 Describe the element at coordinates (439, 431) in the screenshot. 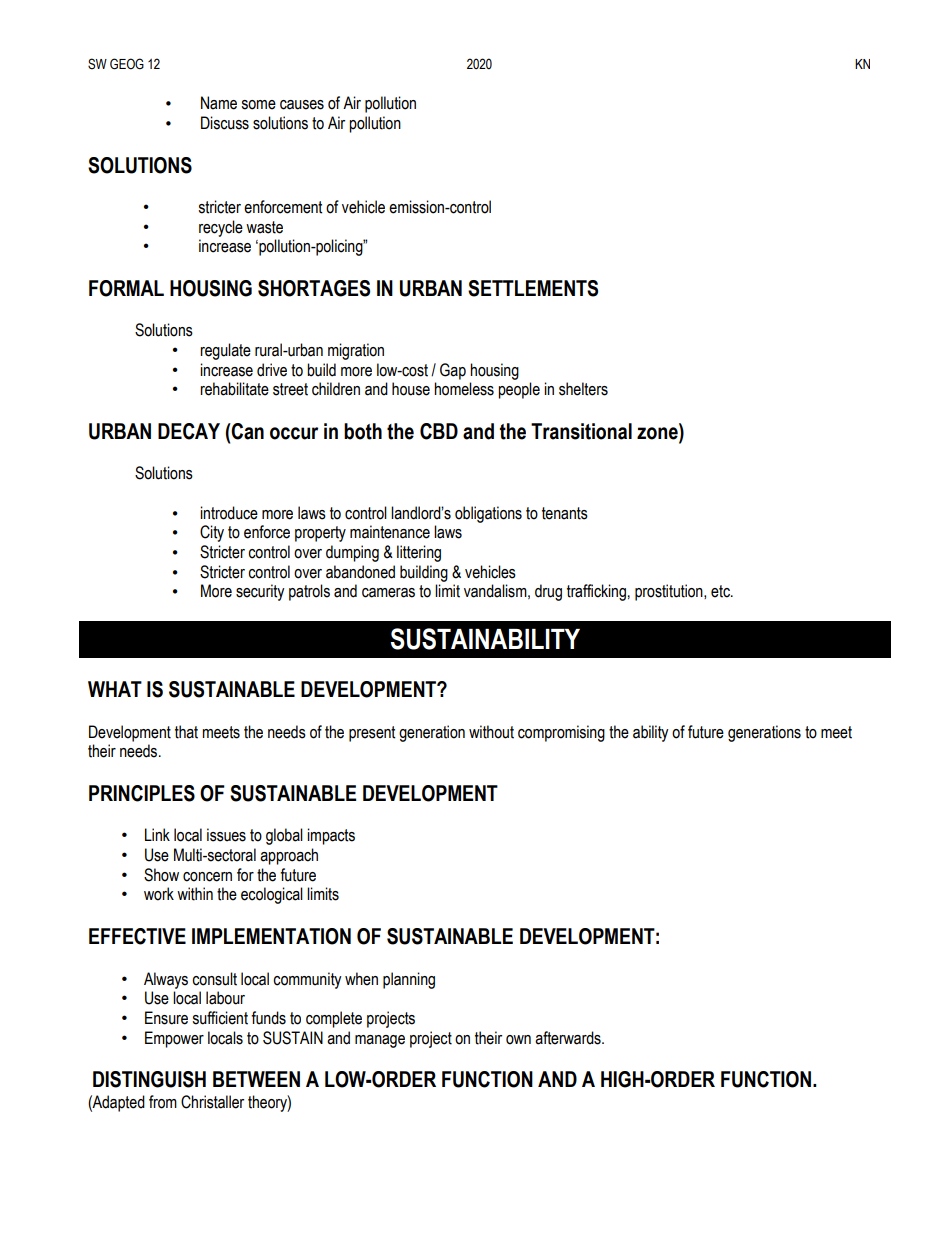

I see `CBD` at that location.
